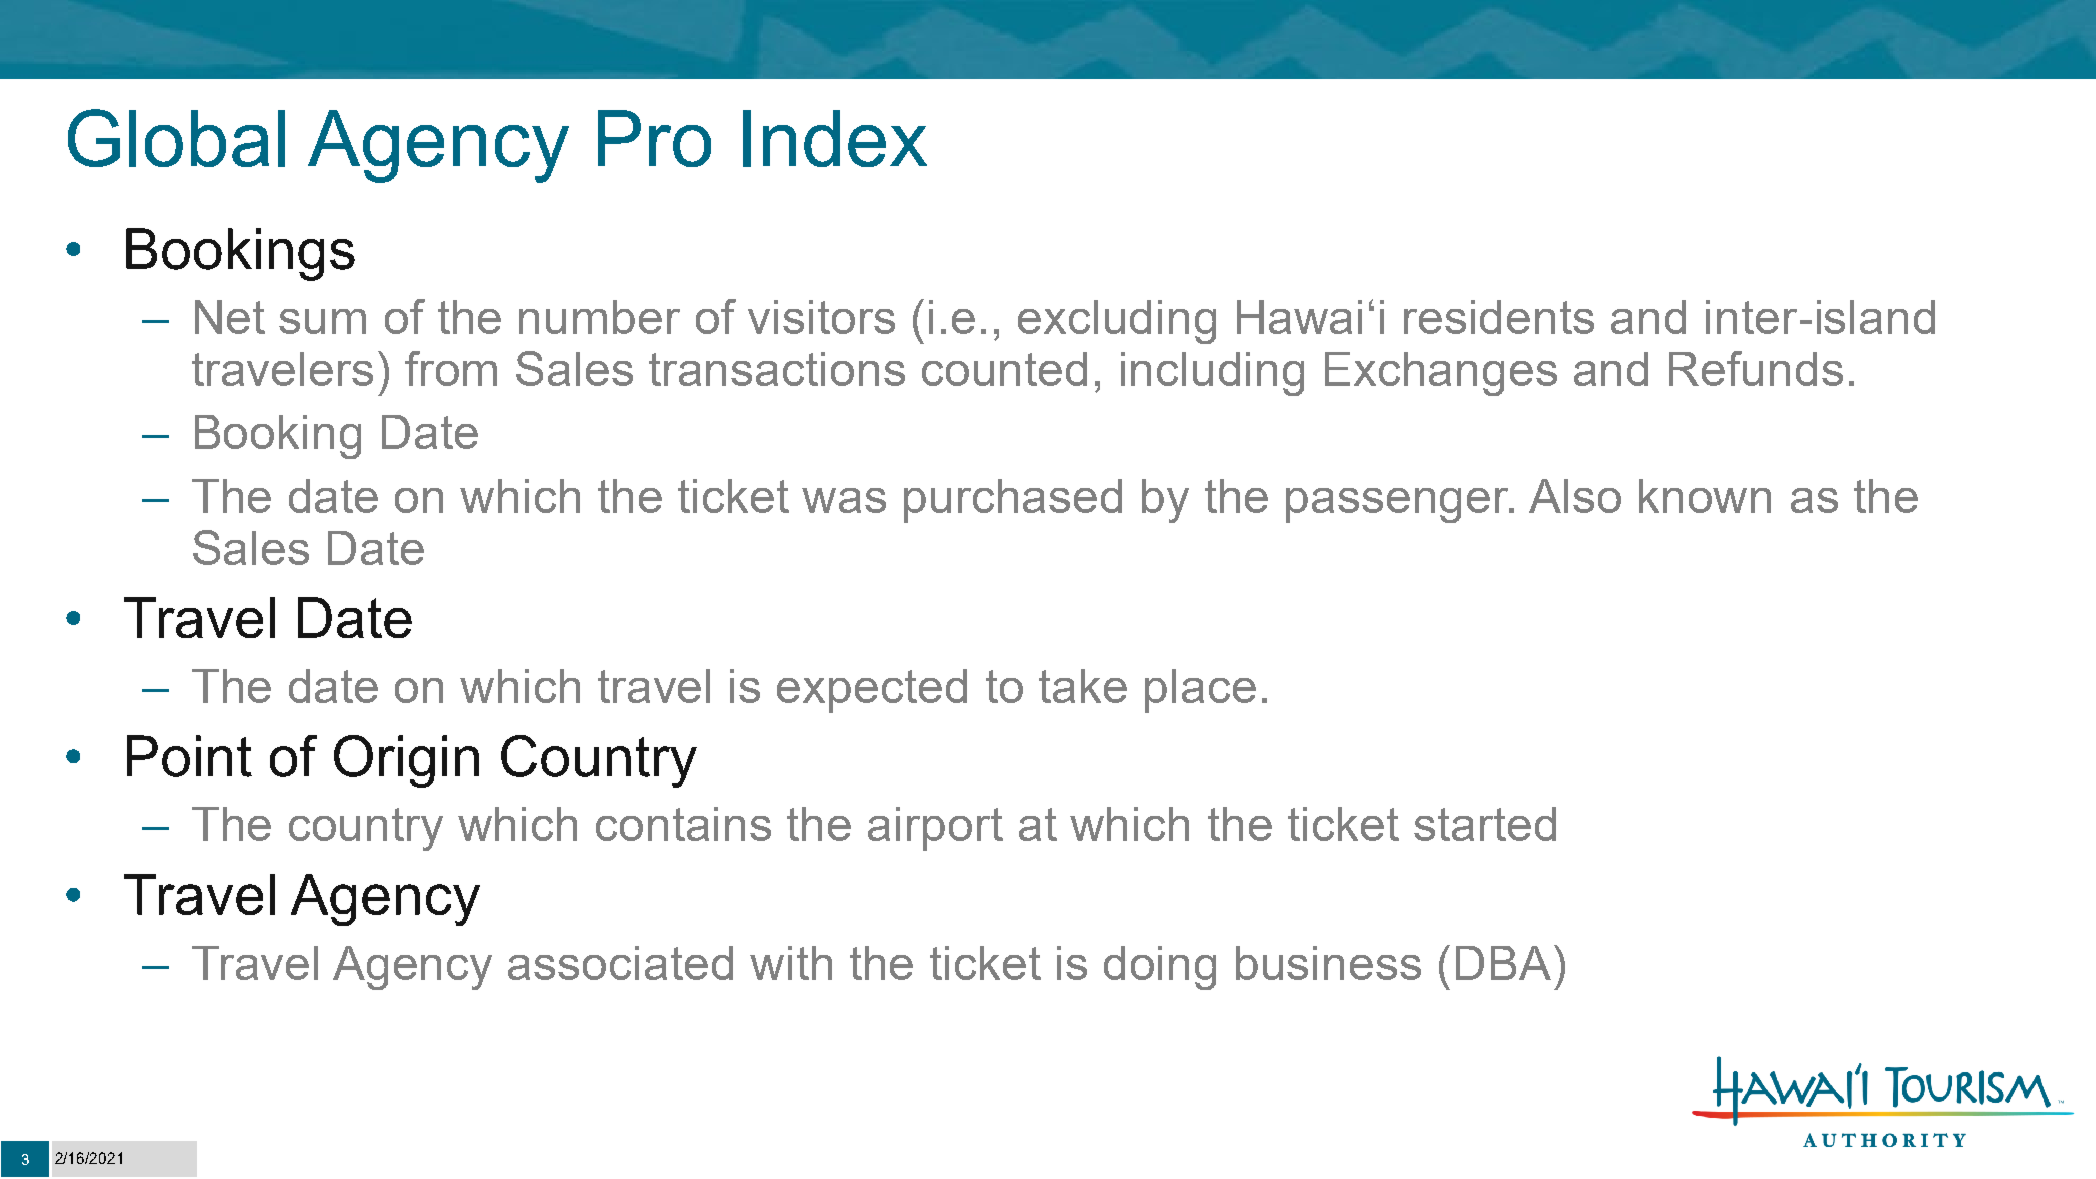 The height and width of the document is (1179, 2096). What do you see at coordinates (821, 317) in the document?
I see `visitors` at bounding box center [821, 317].
